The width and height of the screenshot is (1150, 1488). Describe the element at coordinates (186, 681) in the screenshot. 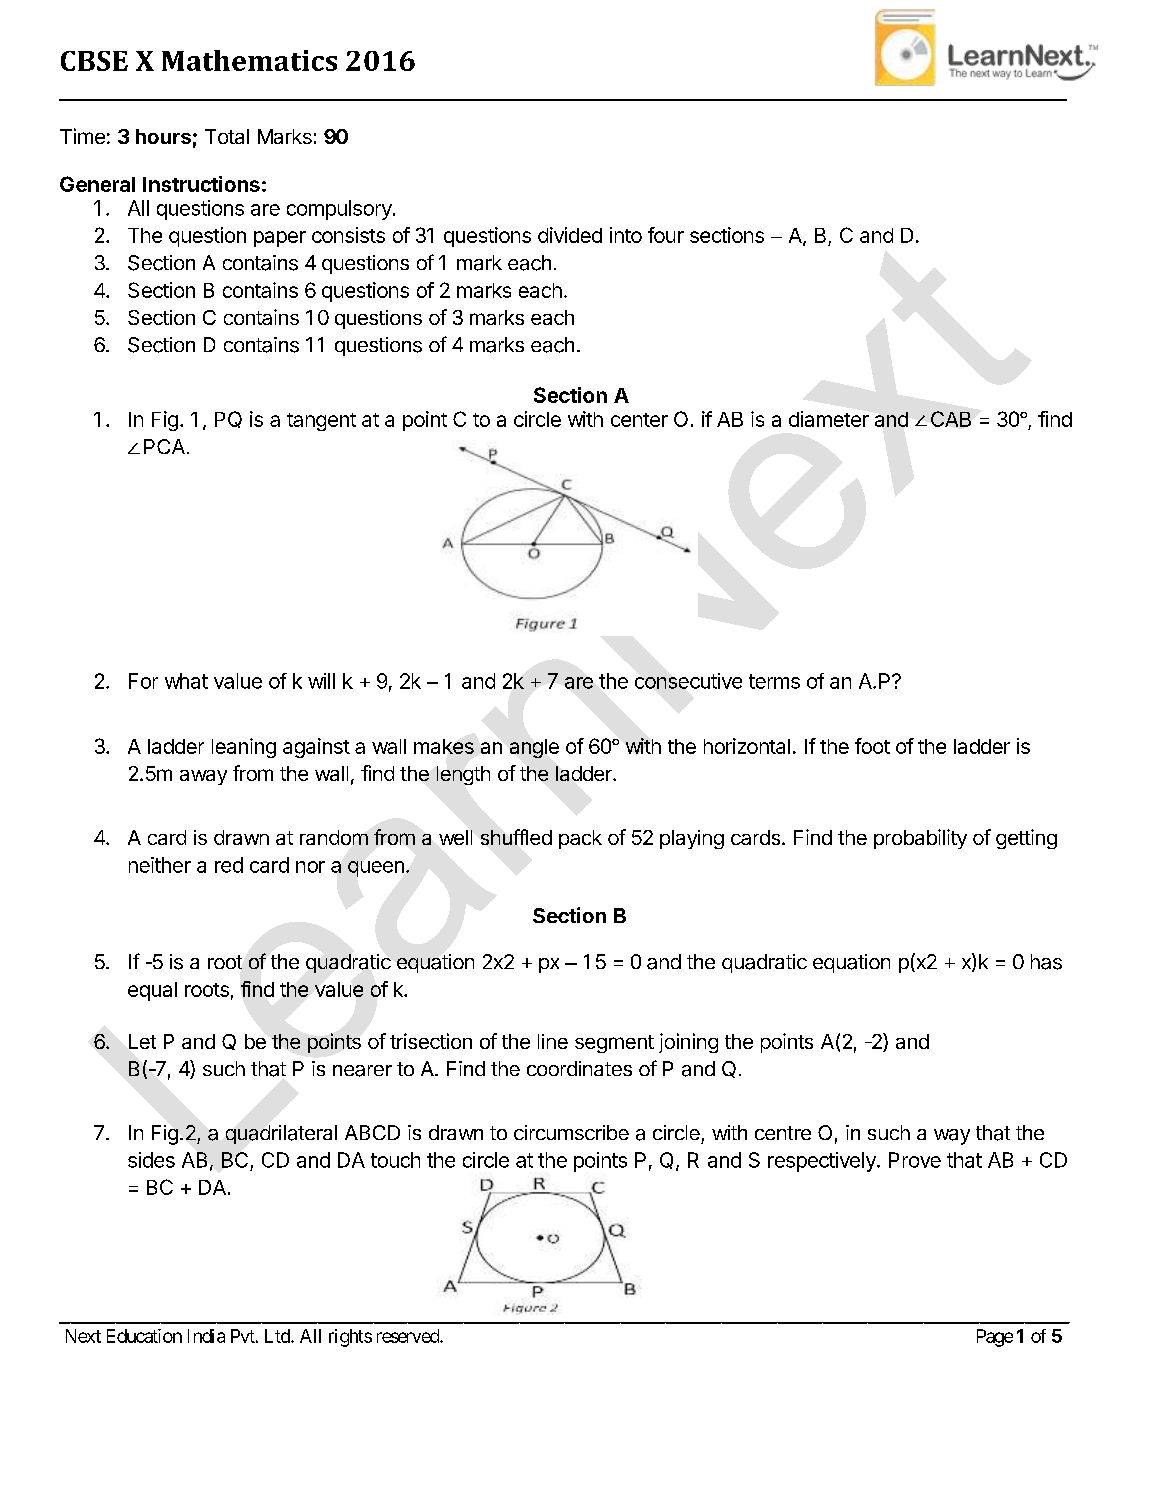

I see `what` at that location.
